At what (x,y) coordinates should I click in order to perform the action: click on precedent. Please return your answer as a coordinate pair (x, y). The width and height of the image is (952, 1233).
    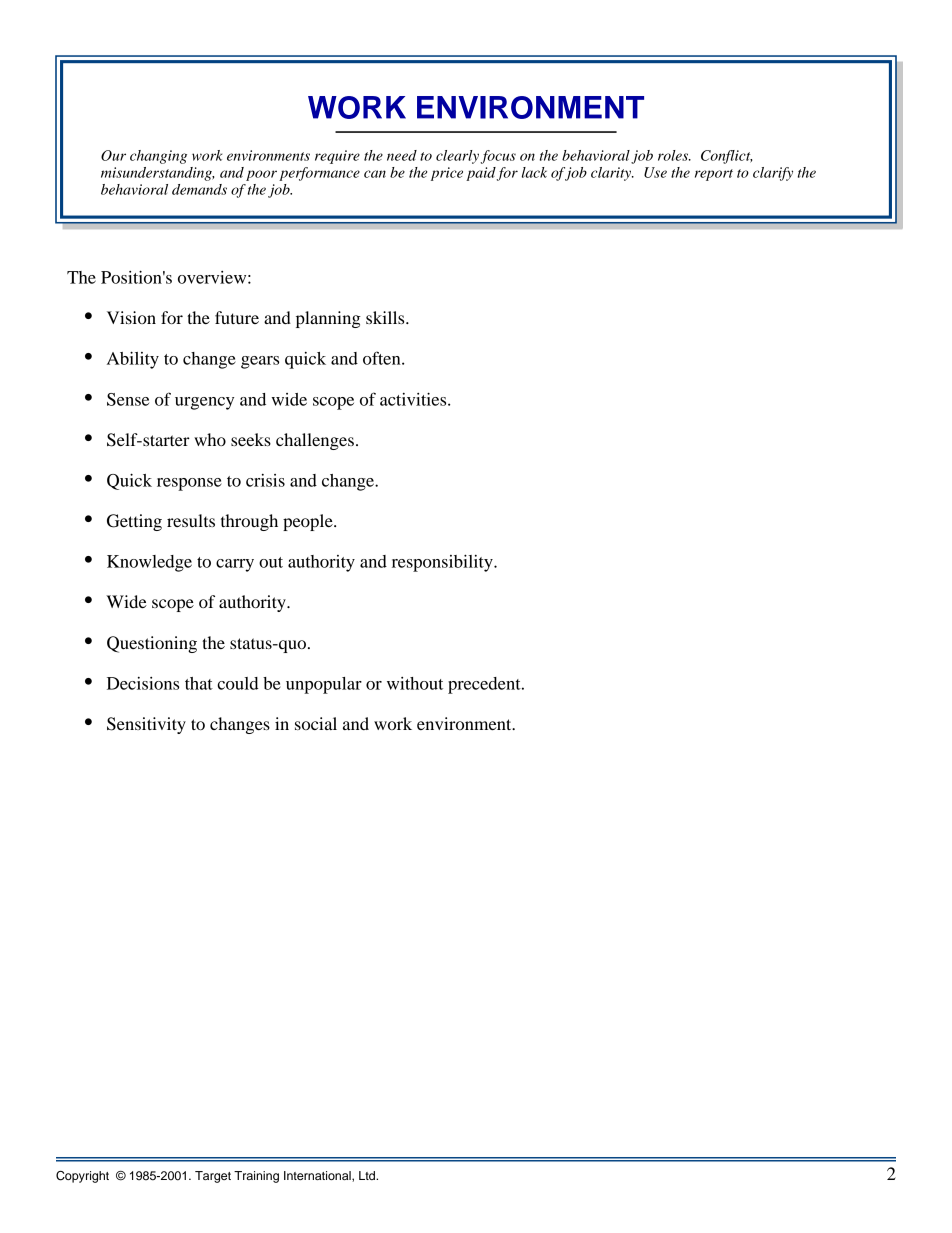
    Looking at the image, I should click on (485, 685).
